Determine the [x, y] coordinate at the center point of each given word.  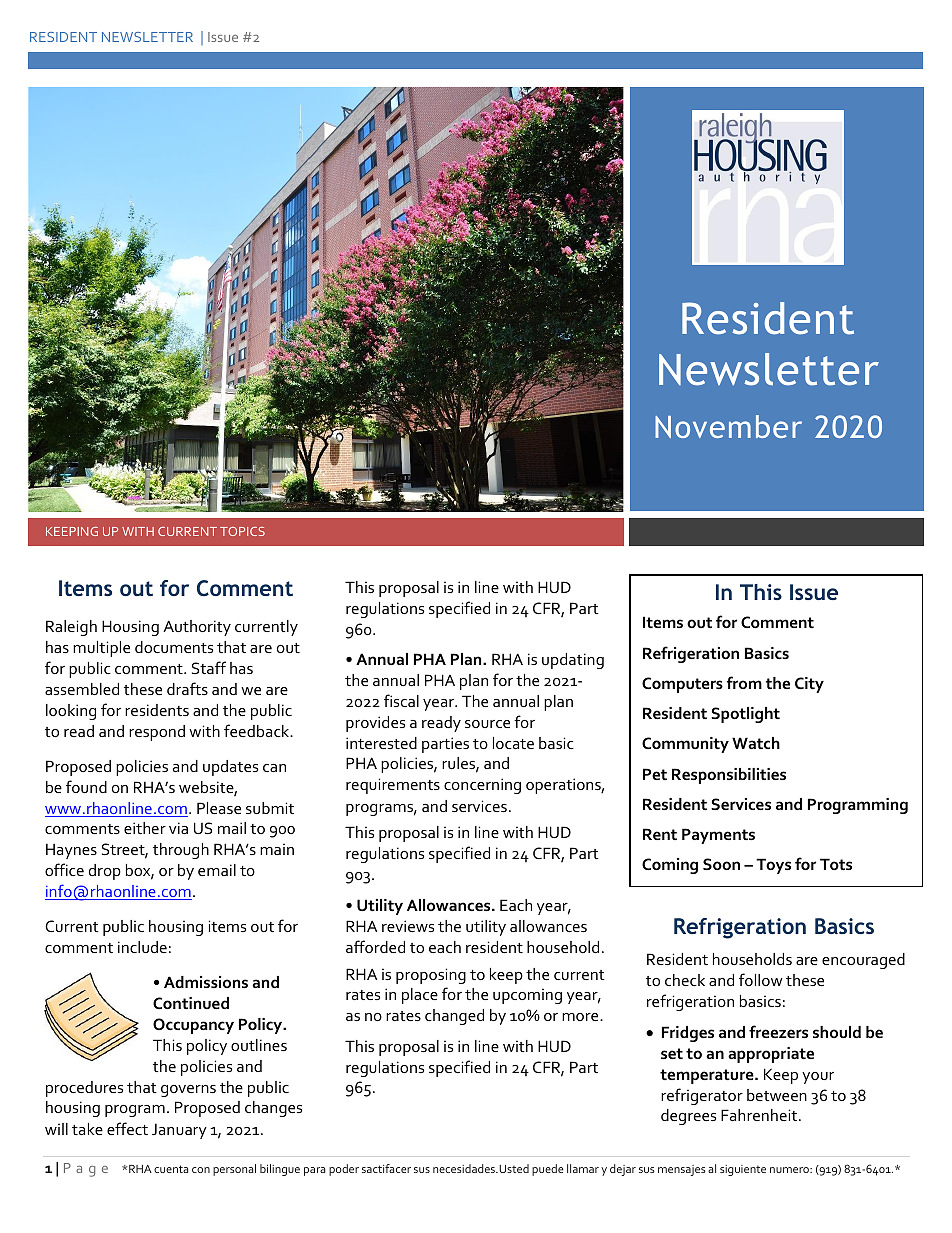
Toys [773, 866]
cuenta [171, 1169]
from [744, 682]
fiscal [401, 700]
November [728, 426]
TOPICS [242, 531]
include [142, 947]
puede [548, 1170]
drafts [187, 688]
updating [573, 661]
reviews [408, 926]
